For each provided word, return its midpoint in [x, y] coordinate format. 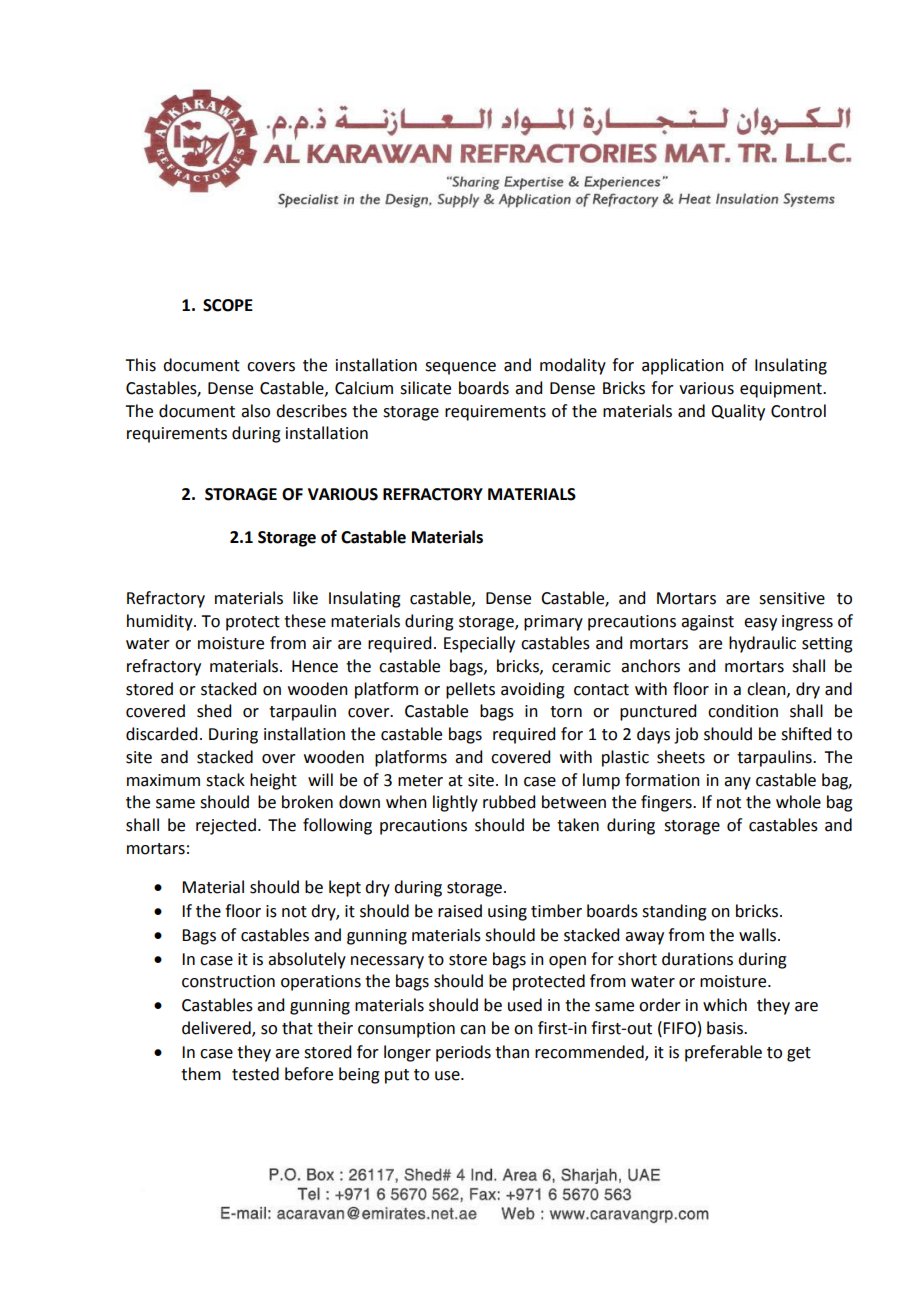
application [683, 366]
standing [674, 912]
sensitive [792, 598]
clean [767, 689]
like [305, 598]
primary [553, 623]
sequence [460, 368]
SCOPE [228, 305]
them [201, 1074]
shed [214, 711]
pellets [470, 690]
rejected [226, 826]
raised [460, 911]
